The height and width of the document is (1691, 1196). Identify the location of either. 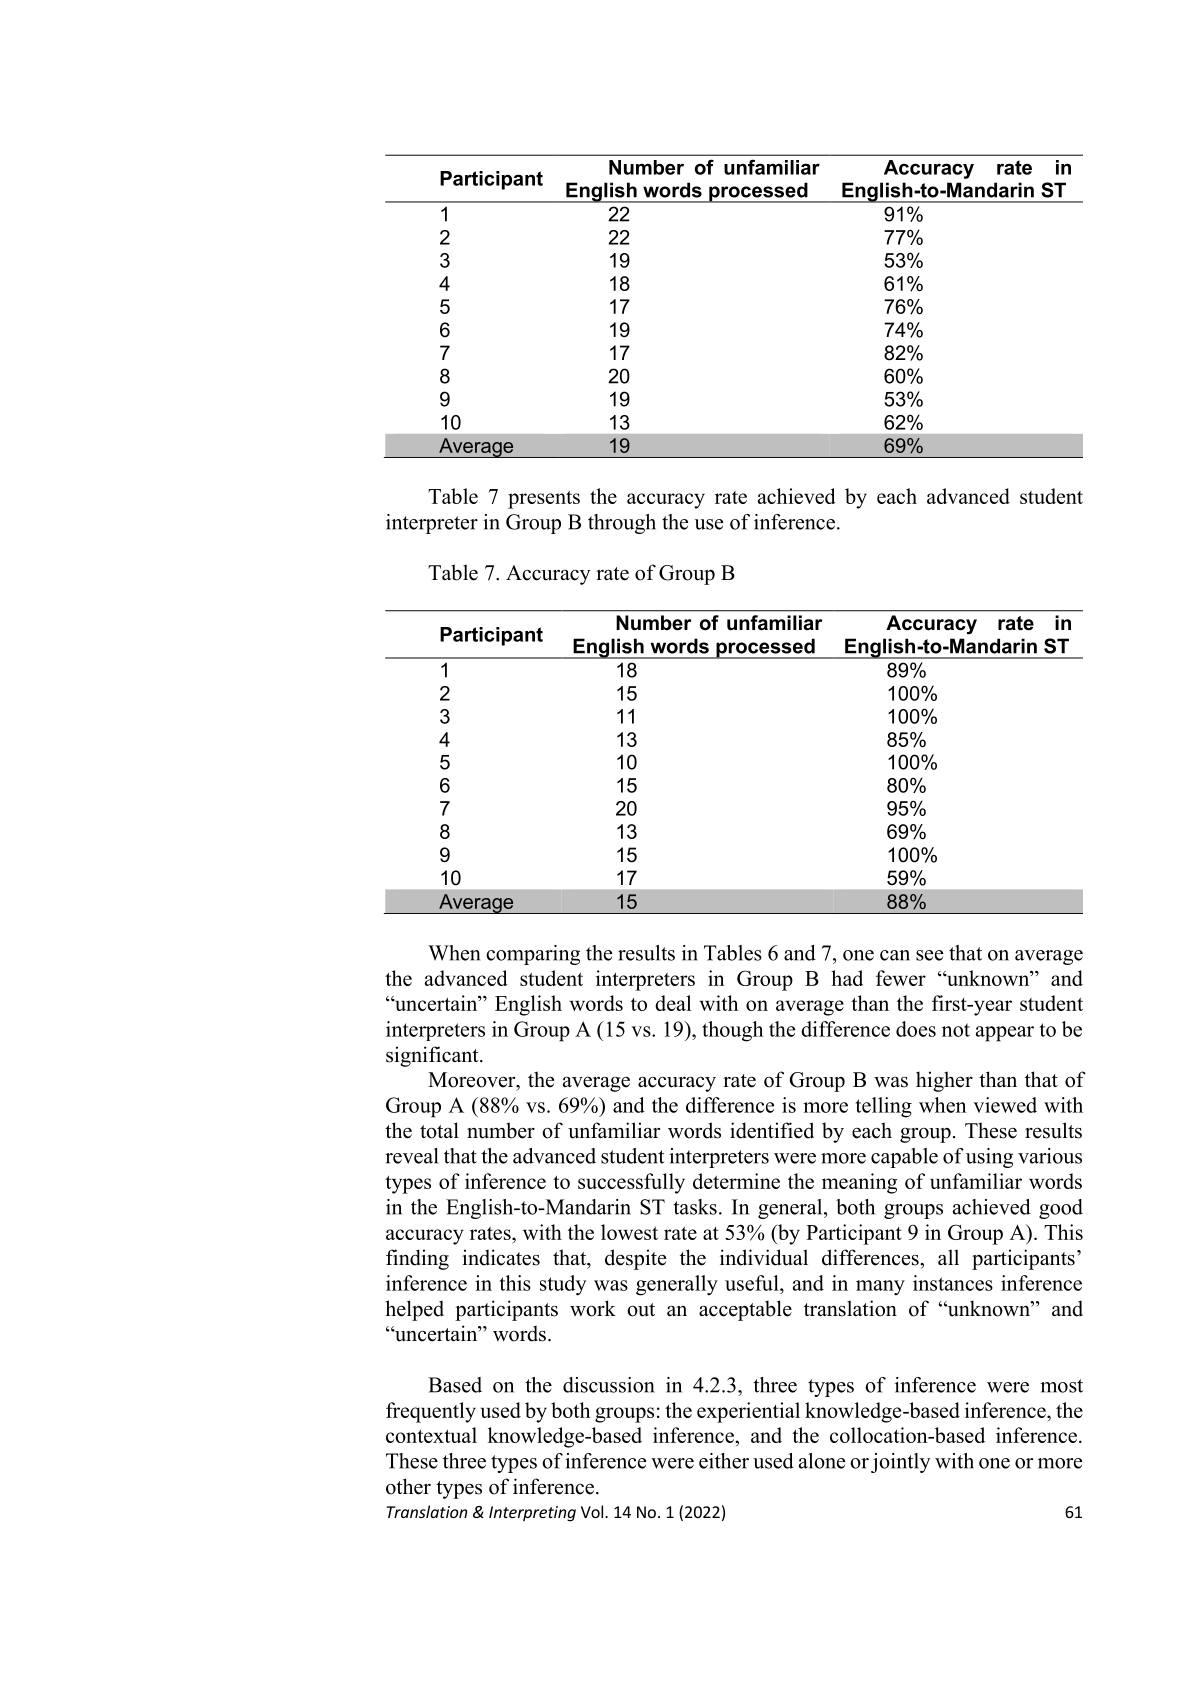
(724, 1461).
